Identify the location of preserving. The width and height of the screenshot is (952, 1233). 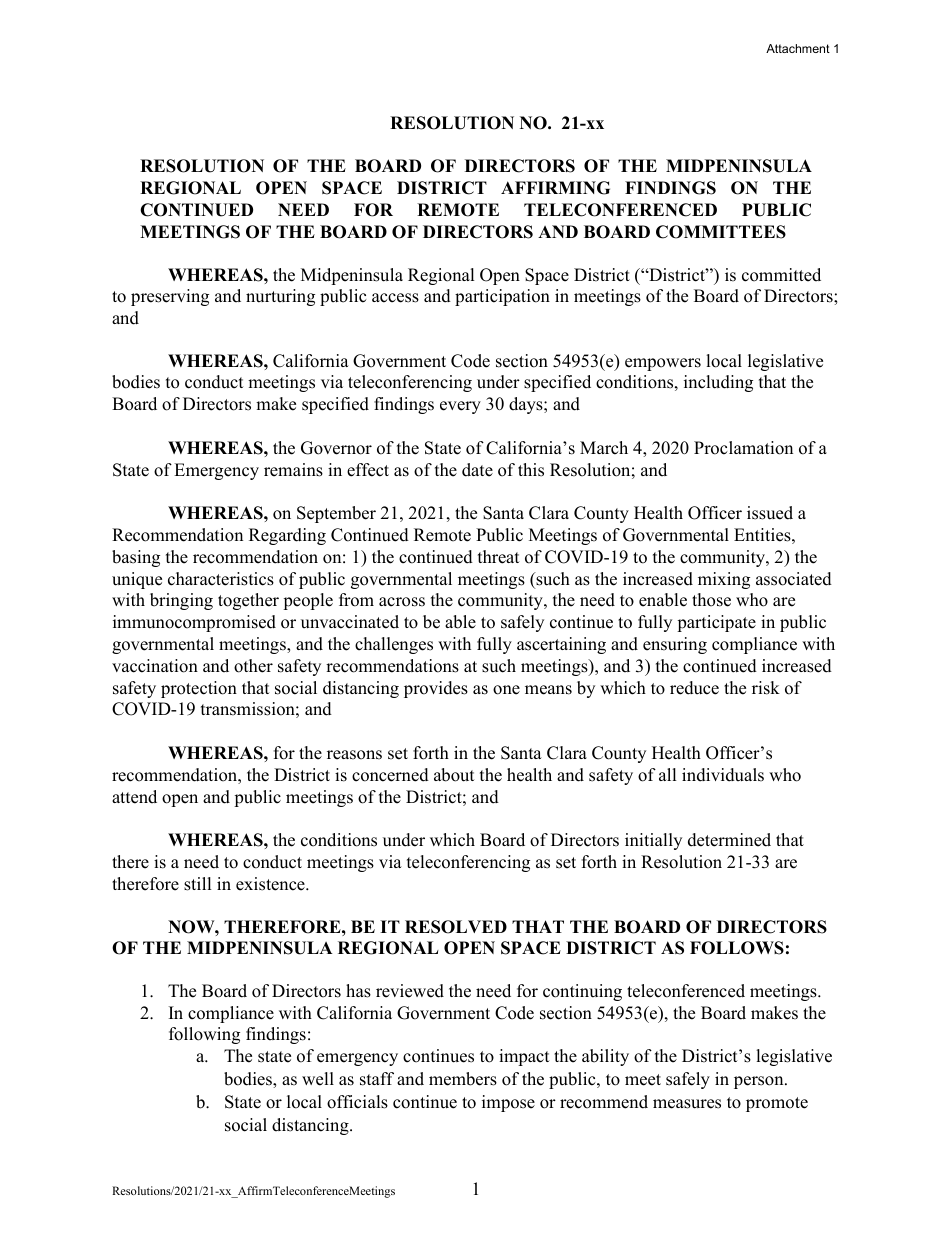
(170, 297).
